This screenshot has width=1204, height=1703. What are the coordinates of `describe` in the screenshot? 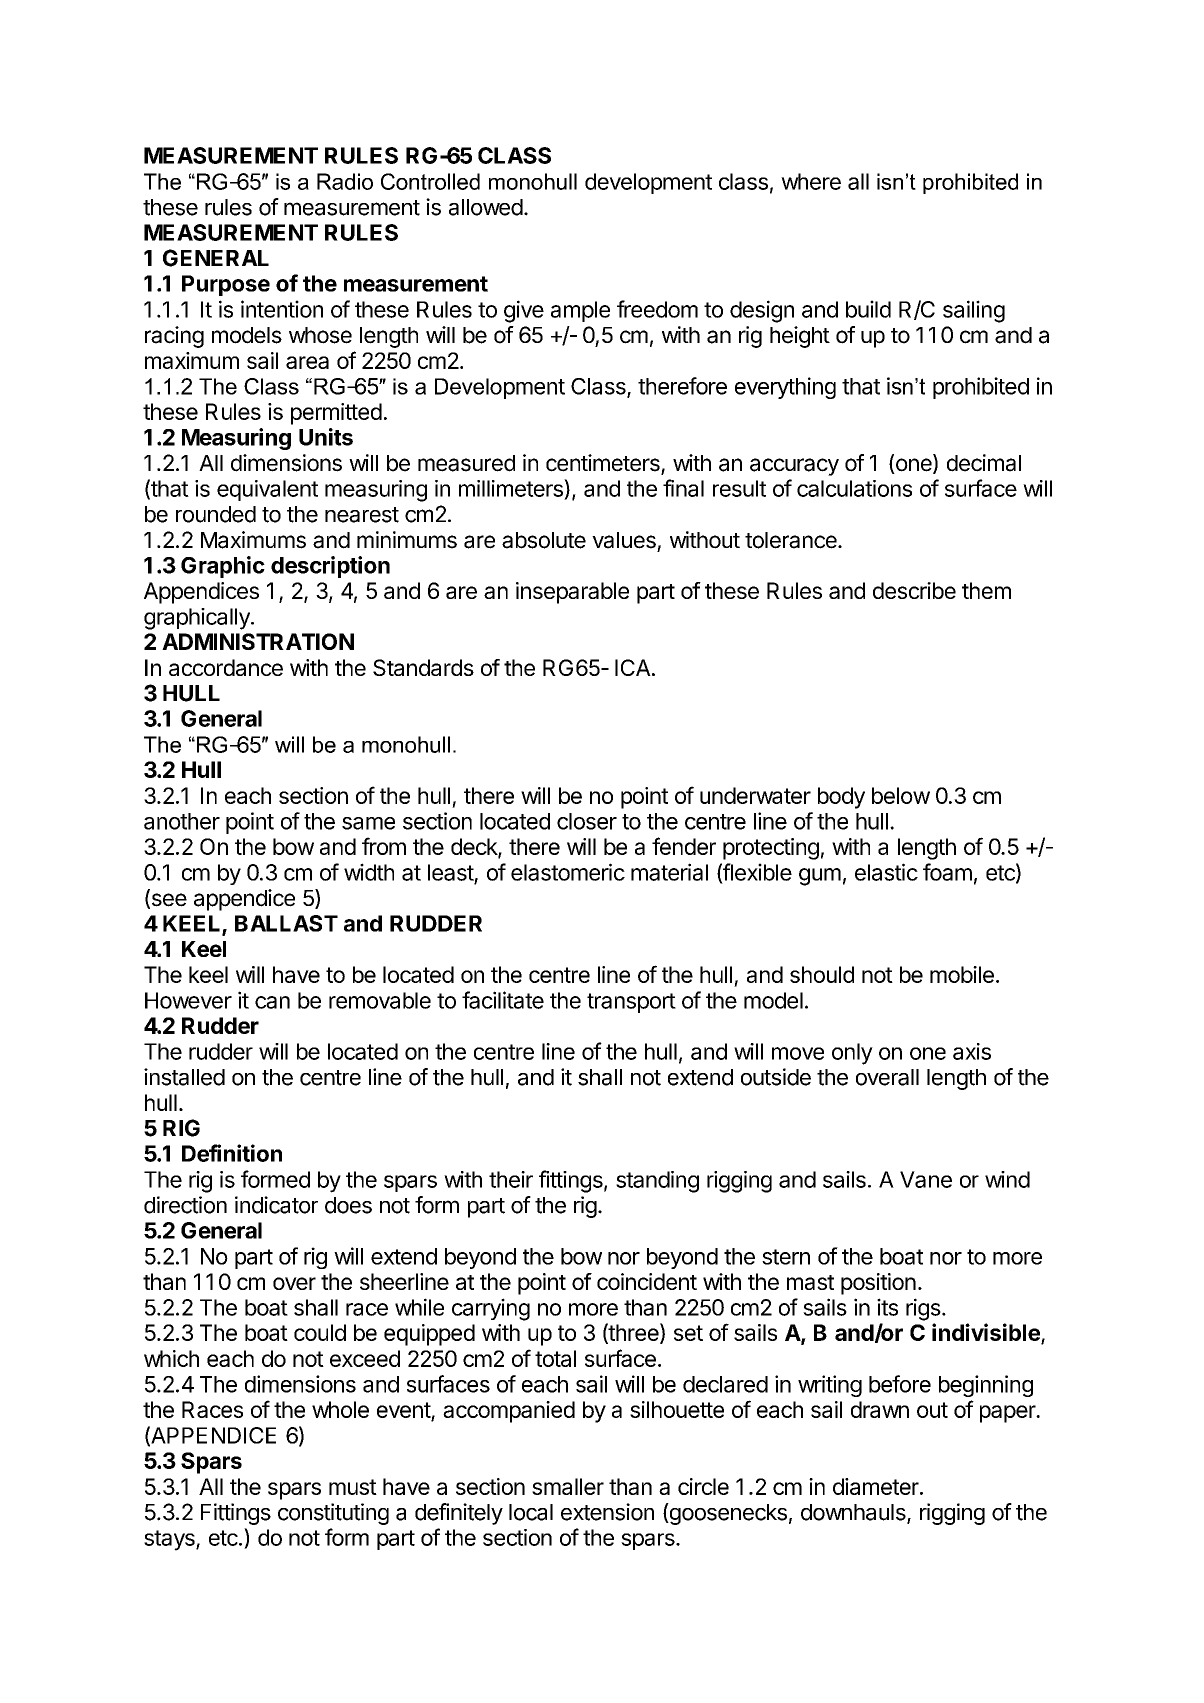 It's located at (914, 590).
